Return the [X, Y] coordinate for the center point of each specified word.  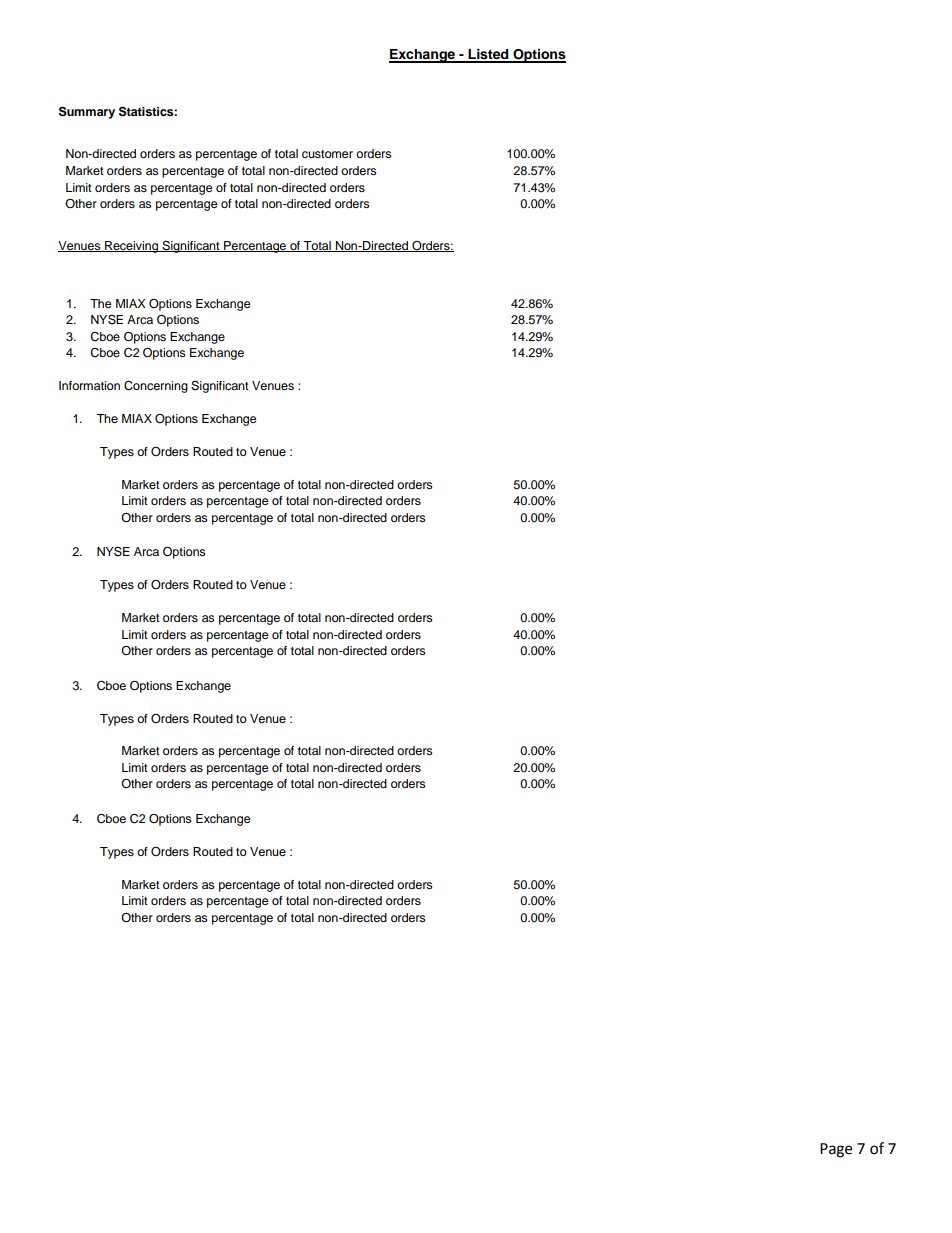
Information [89, 385]
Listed [488, 55]
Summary [87, 112]
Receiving [132, 247]
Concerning [156, 387]
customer [327, 154]
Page [836, 1150]
